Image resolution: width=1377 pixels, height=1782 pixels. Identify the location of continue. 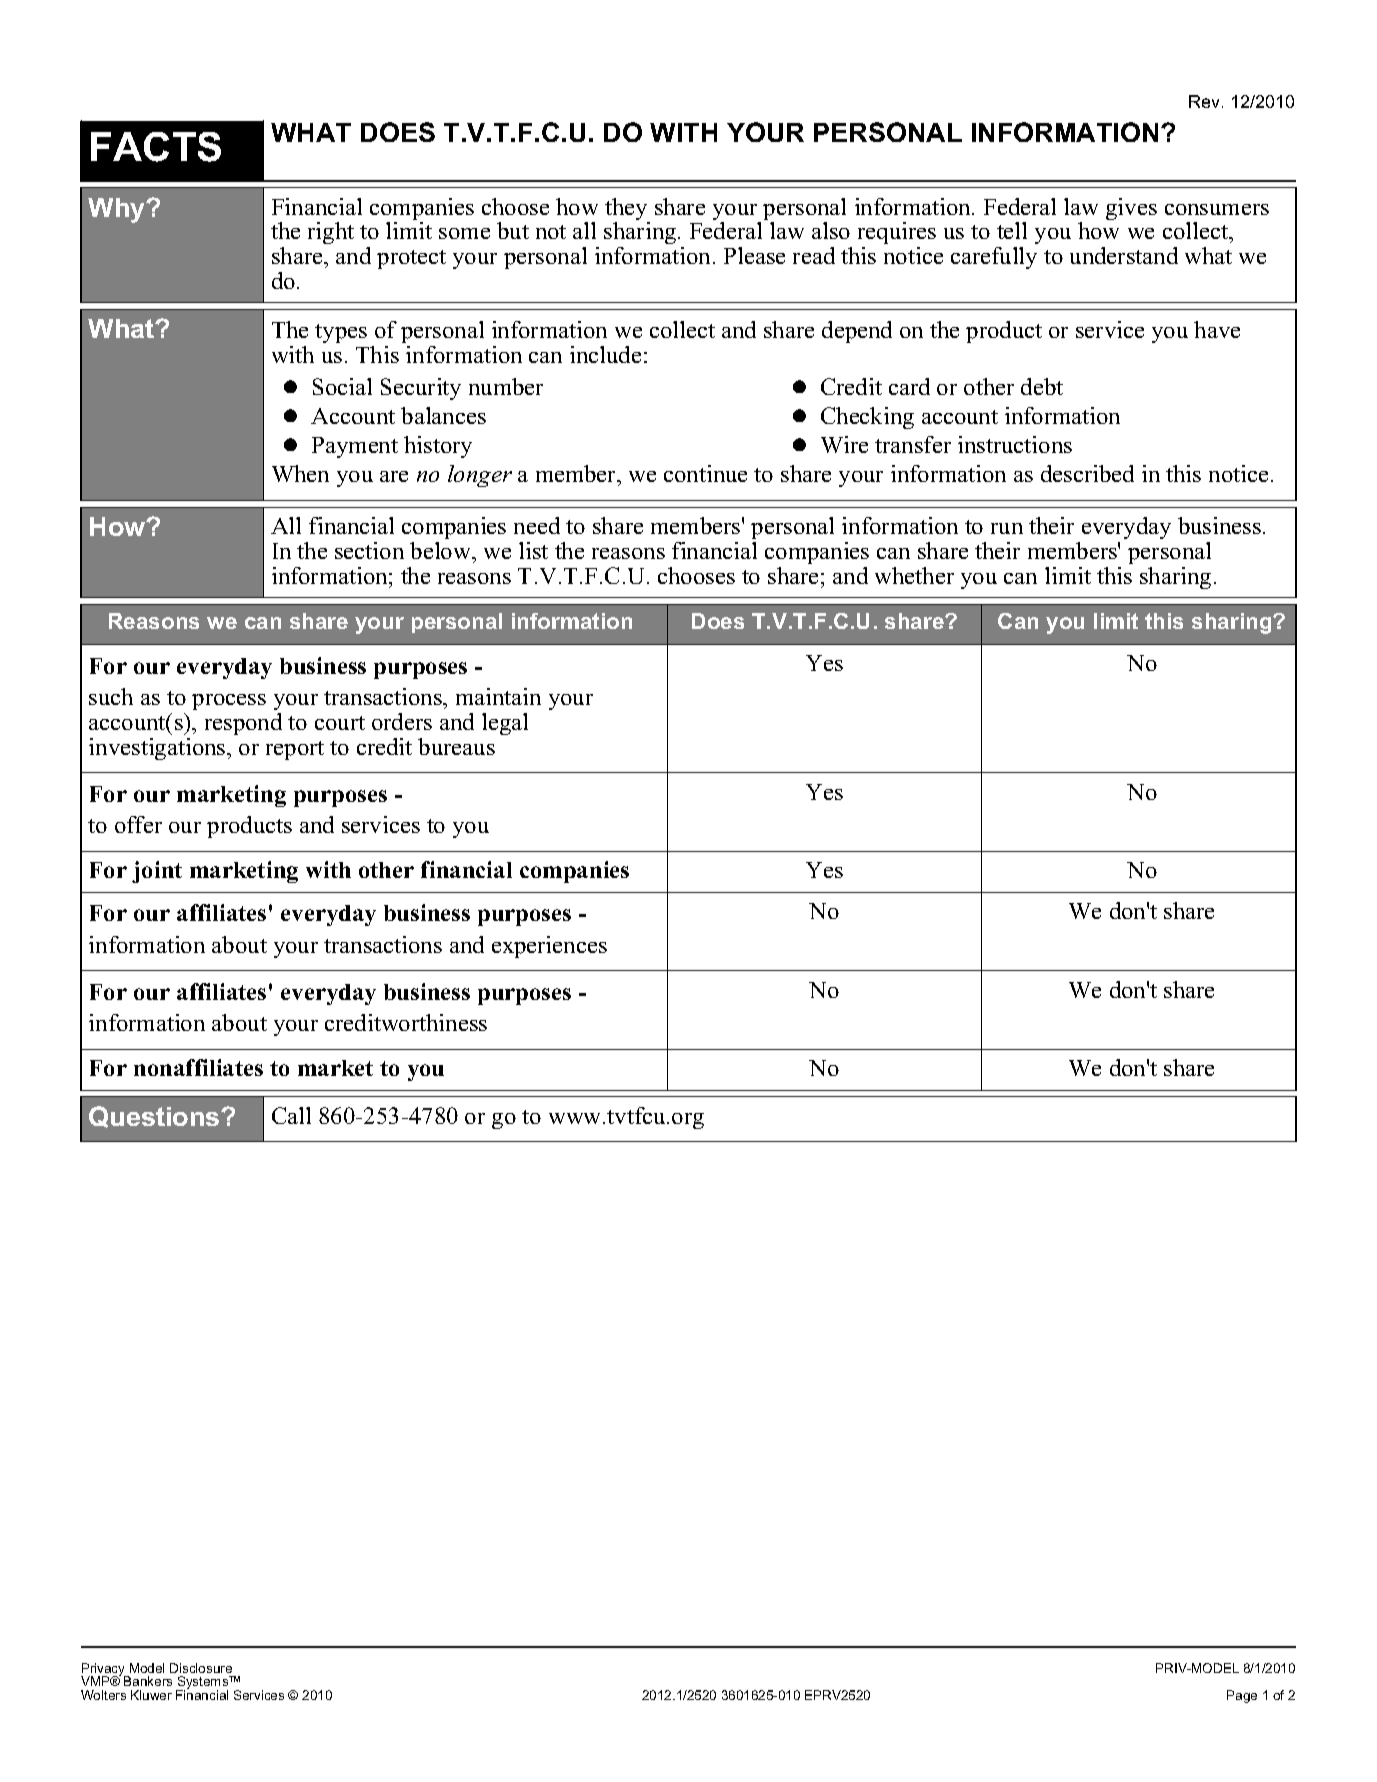
(705, 473).
